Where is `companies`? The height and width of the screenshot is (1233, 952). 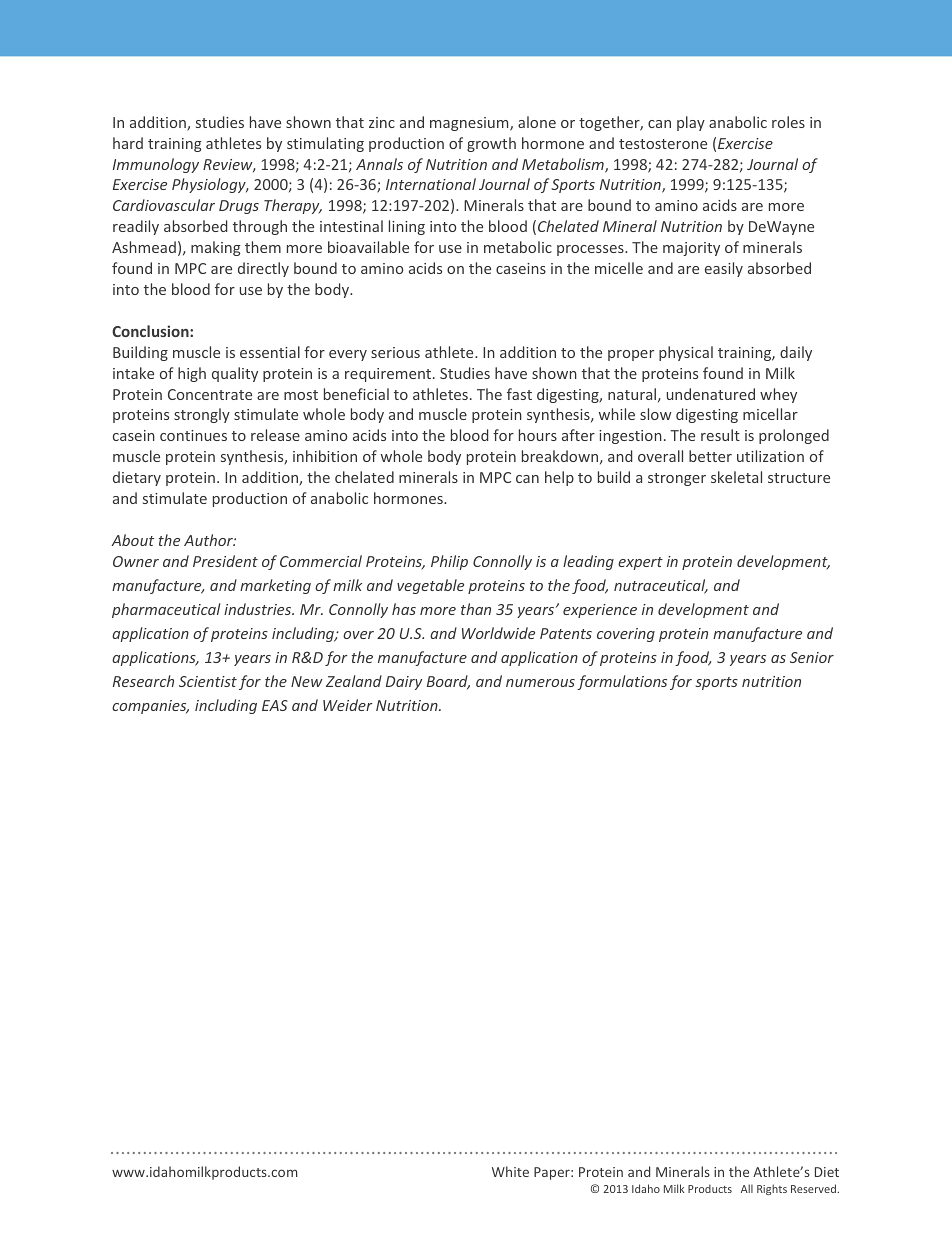 companies is located at coordinates (150, 707).
